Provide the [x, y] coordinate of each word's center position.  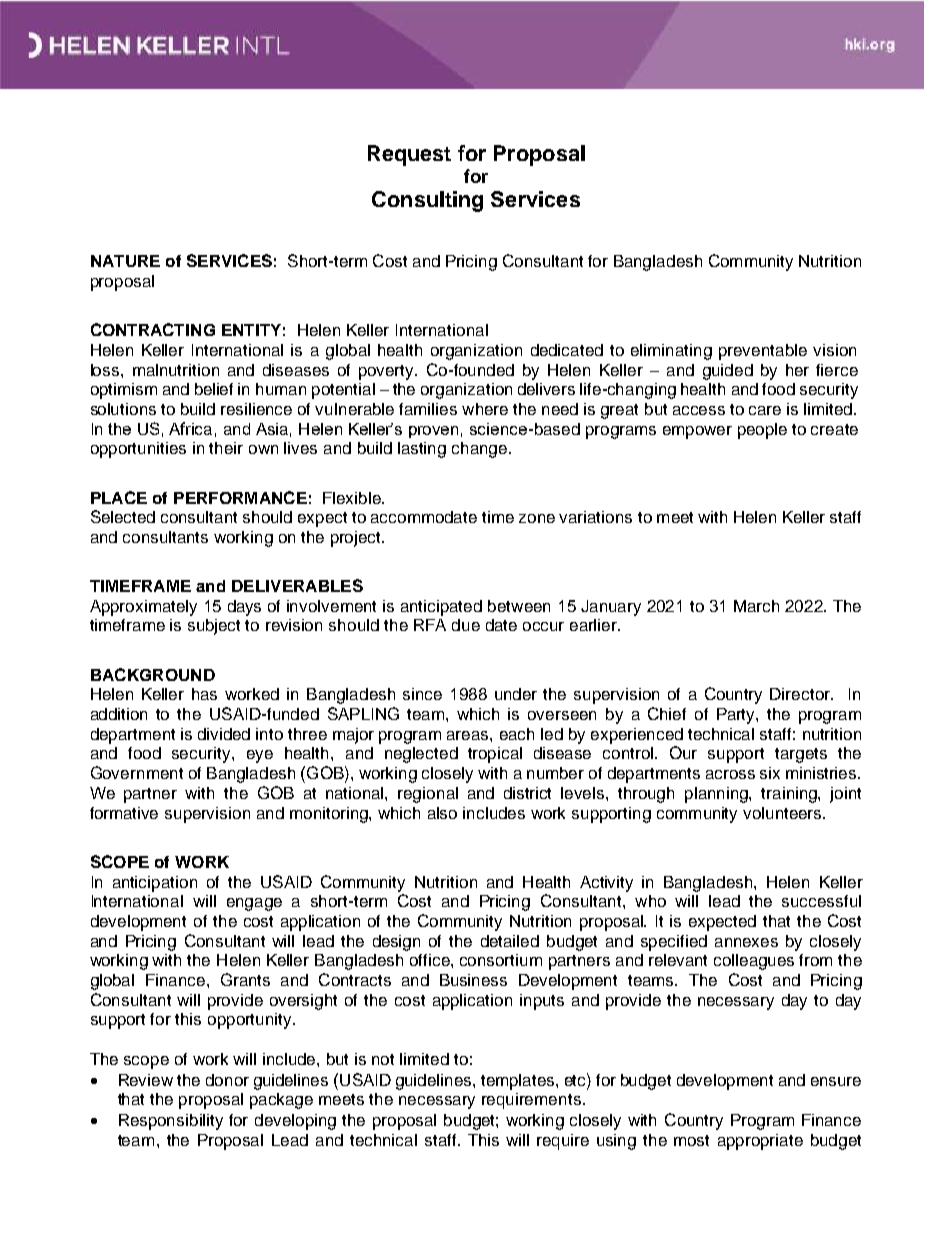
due [466, 625]
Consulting [427, 201]
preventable [763, 352]
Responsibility [171, 1122]
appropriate [760, 1142]
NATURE [125, 261]
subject [214, 627]
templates [519, 1082]
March [756, 606]
